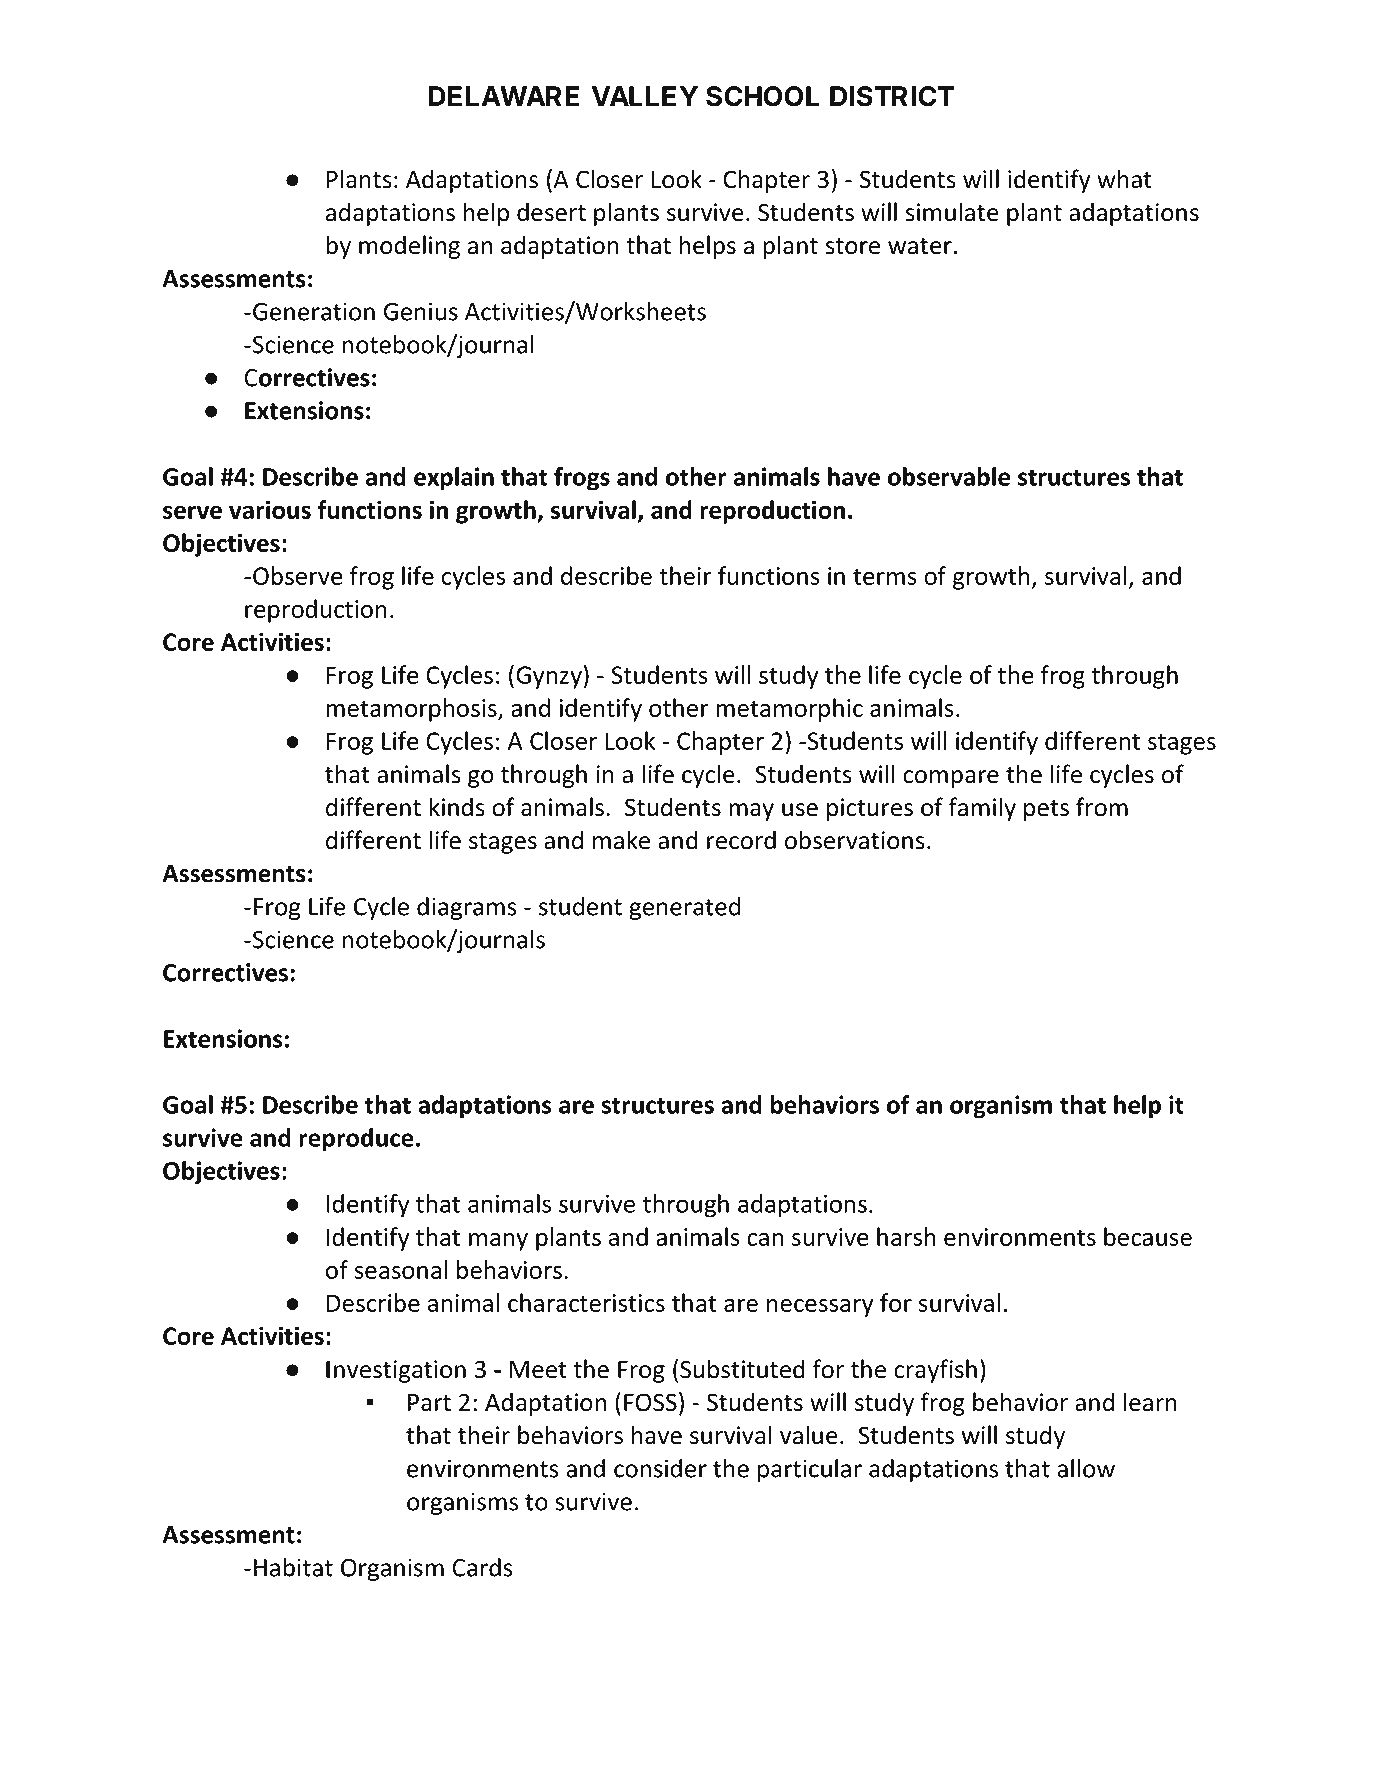 The image size is (1381, 1787). Describe the element at coordinates (762, 96) in the page. I see `SCHOOL` at that location.
